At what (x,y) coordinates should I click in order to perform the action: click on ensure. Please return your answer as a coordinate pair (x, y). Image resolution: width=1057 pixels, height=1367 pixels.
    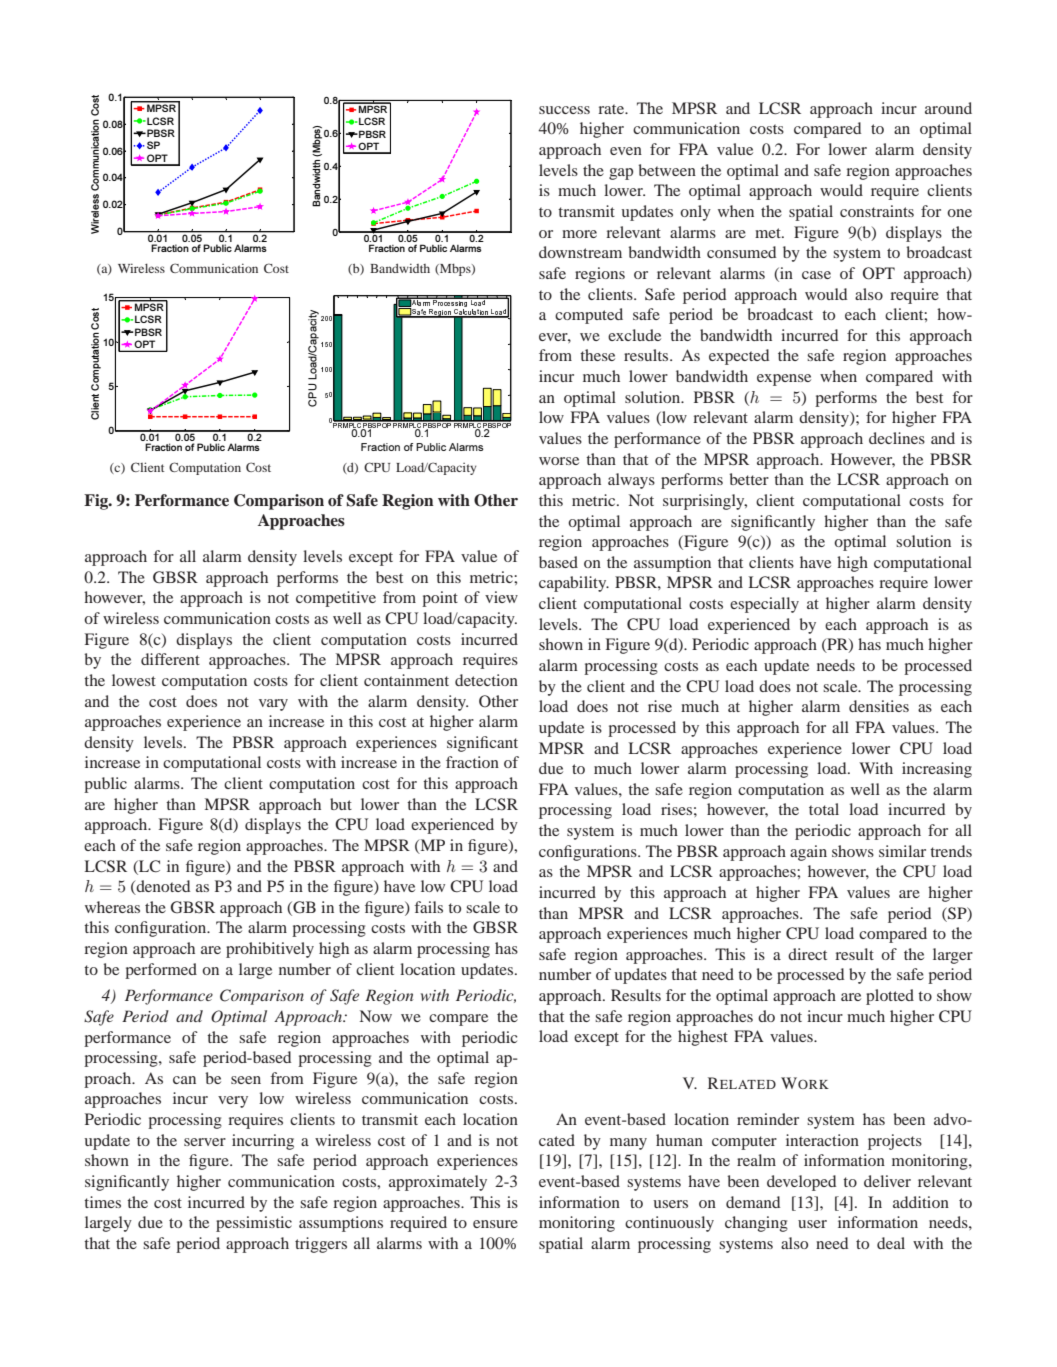
    Looking at the image, I should click on (495, 1224).
